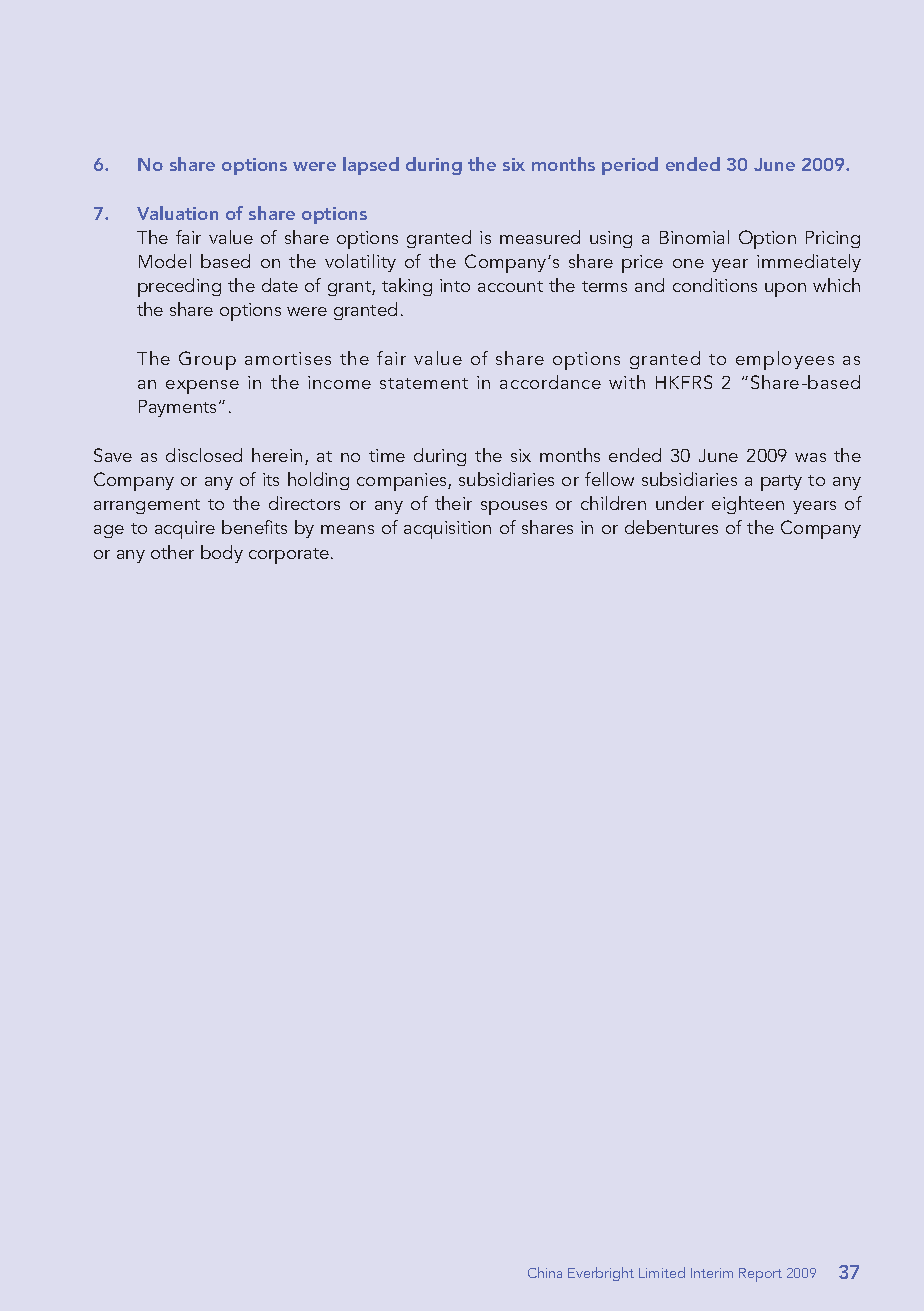 This screenshot has height=1311, width=924. Describe the element at coordinates (694, 237) in the screenshot. I see `Binomial` at that location.
